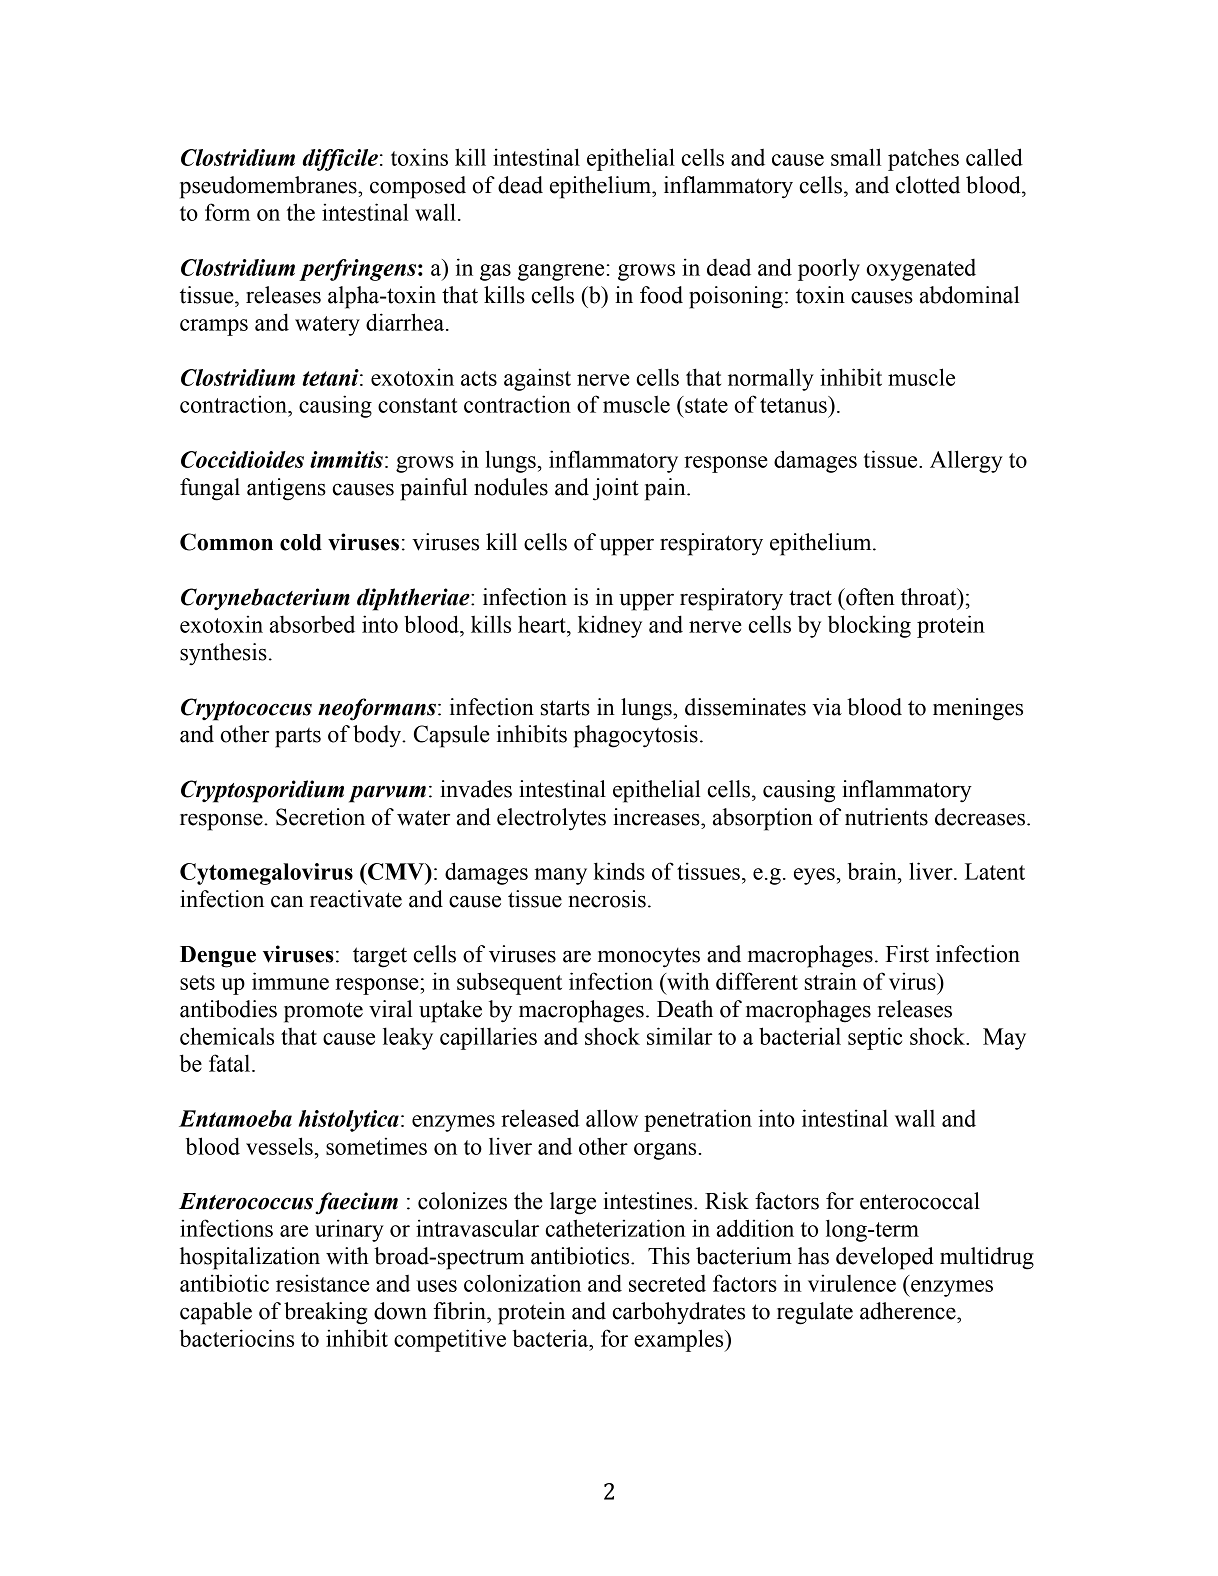 This screenshot has height=1576, width=1218. I want to click on clotted, so click(928, 185).
